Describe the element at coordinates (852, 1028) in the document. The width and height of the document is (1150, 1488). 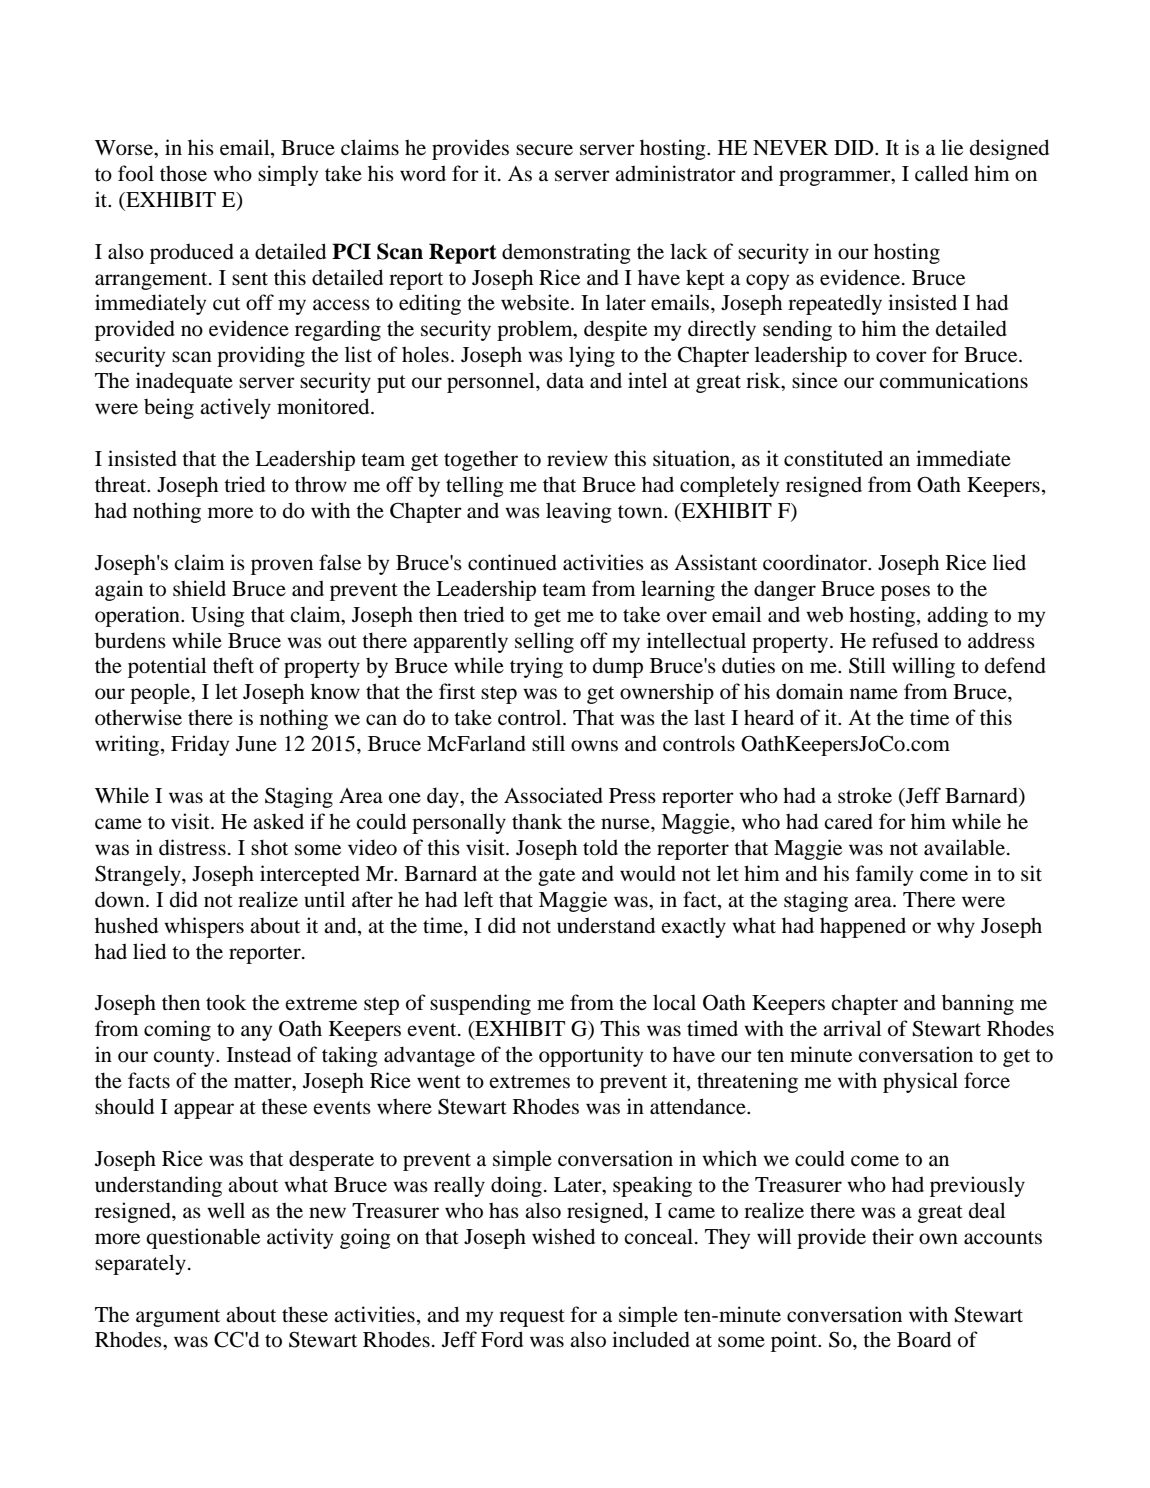
I see `arrival` at that location.
